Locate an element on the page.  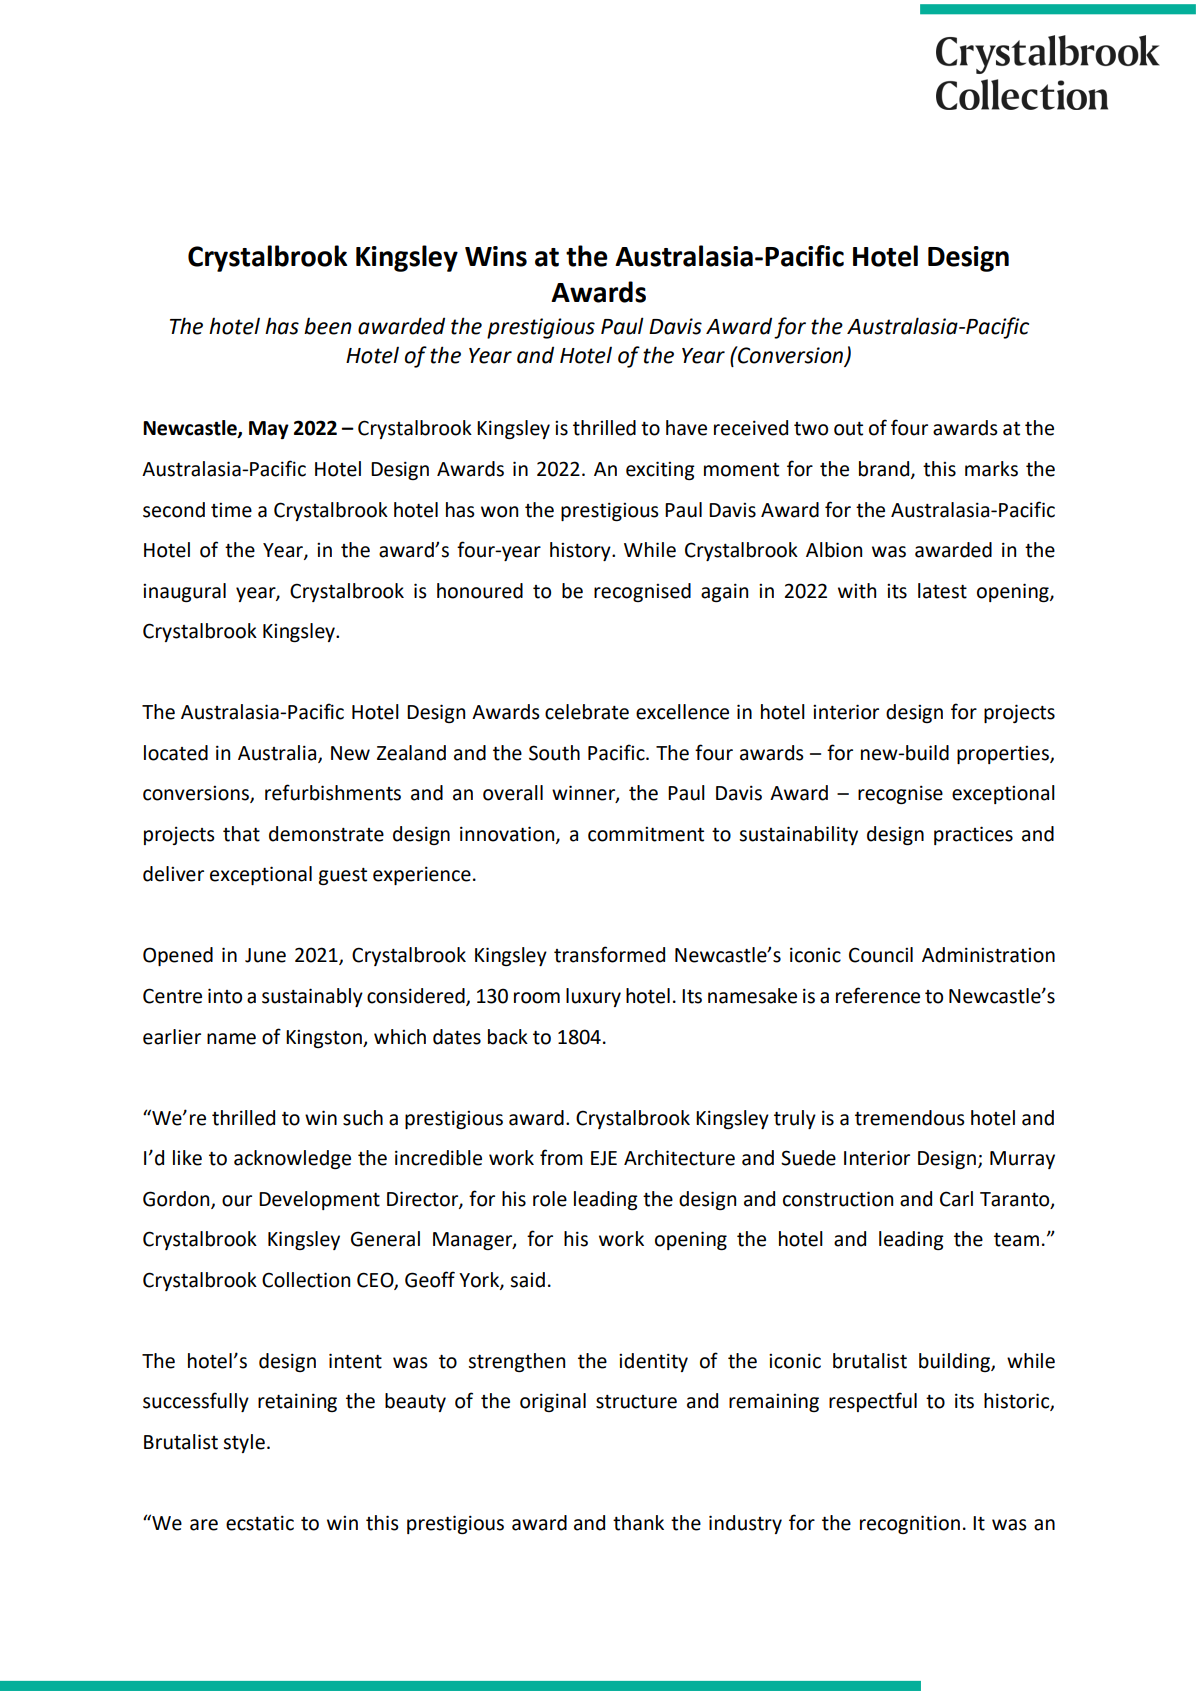
properties is located at coordinates (1004, 755).
